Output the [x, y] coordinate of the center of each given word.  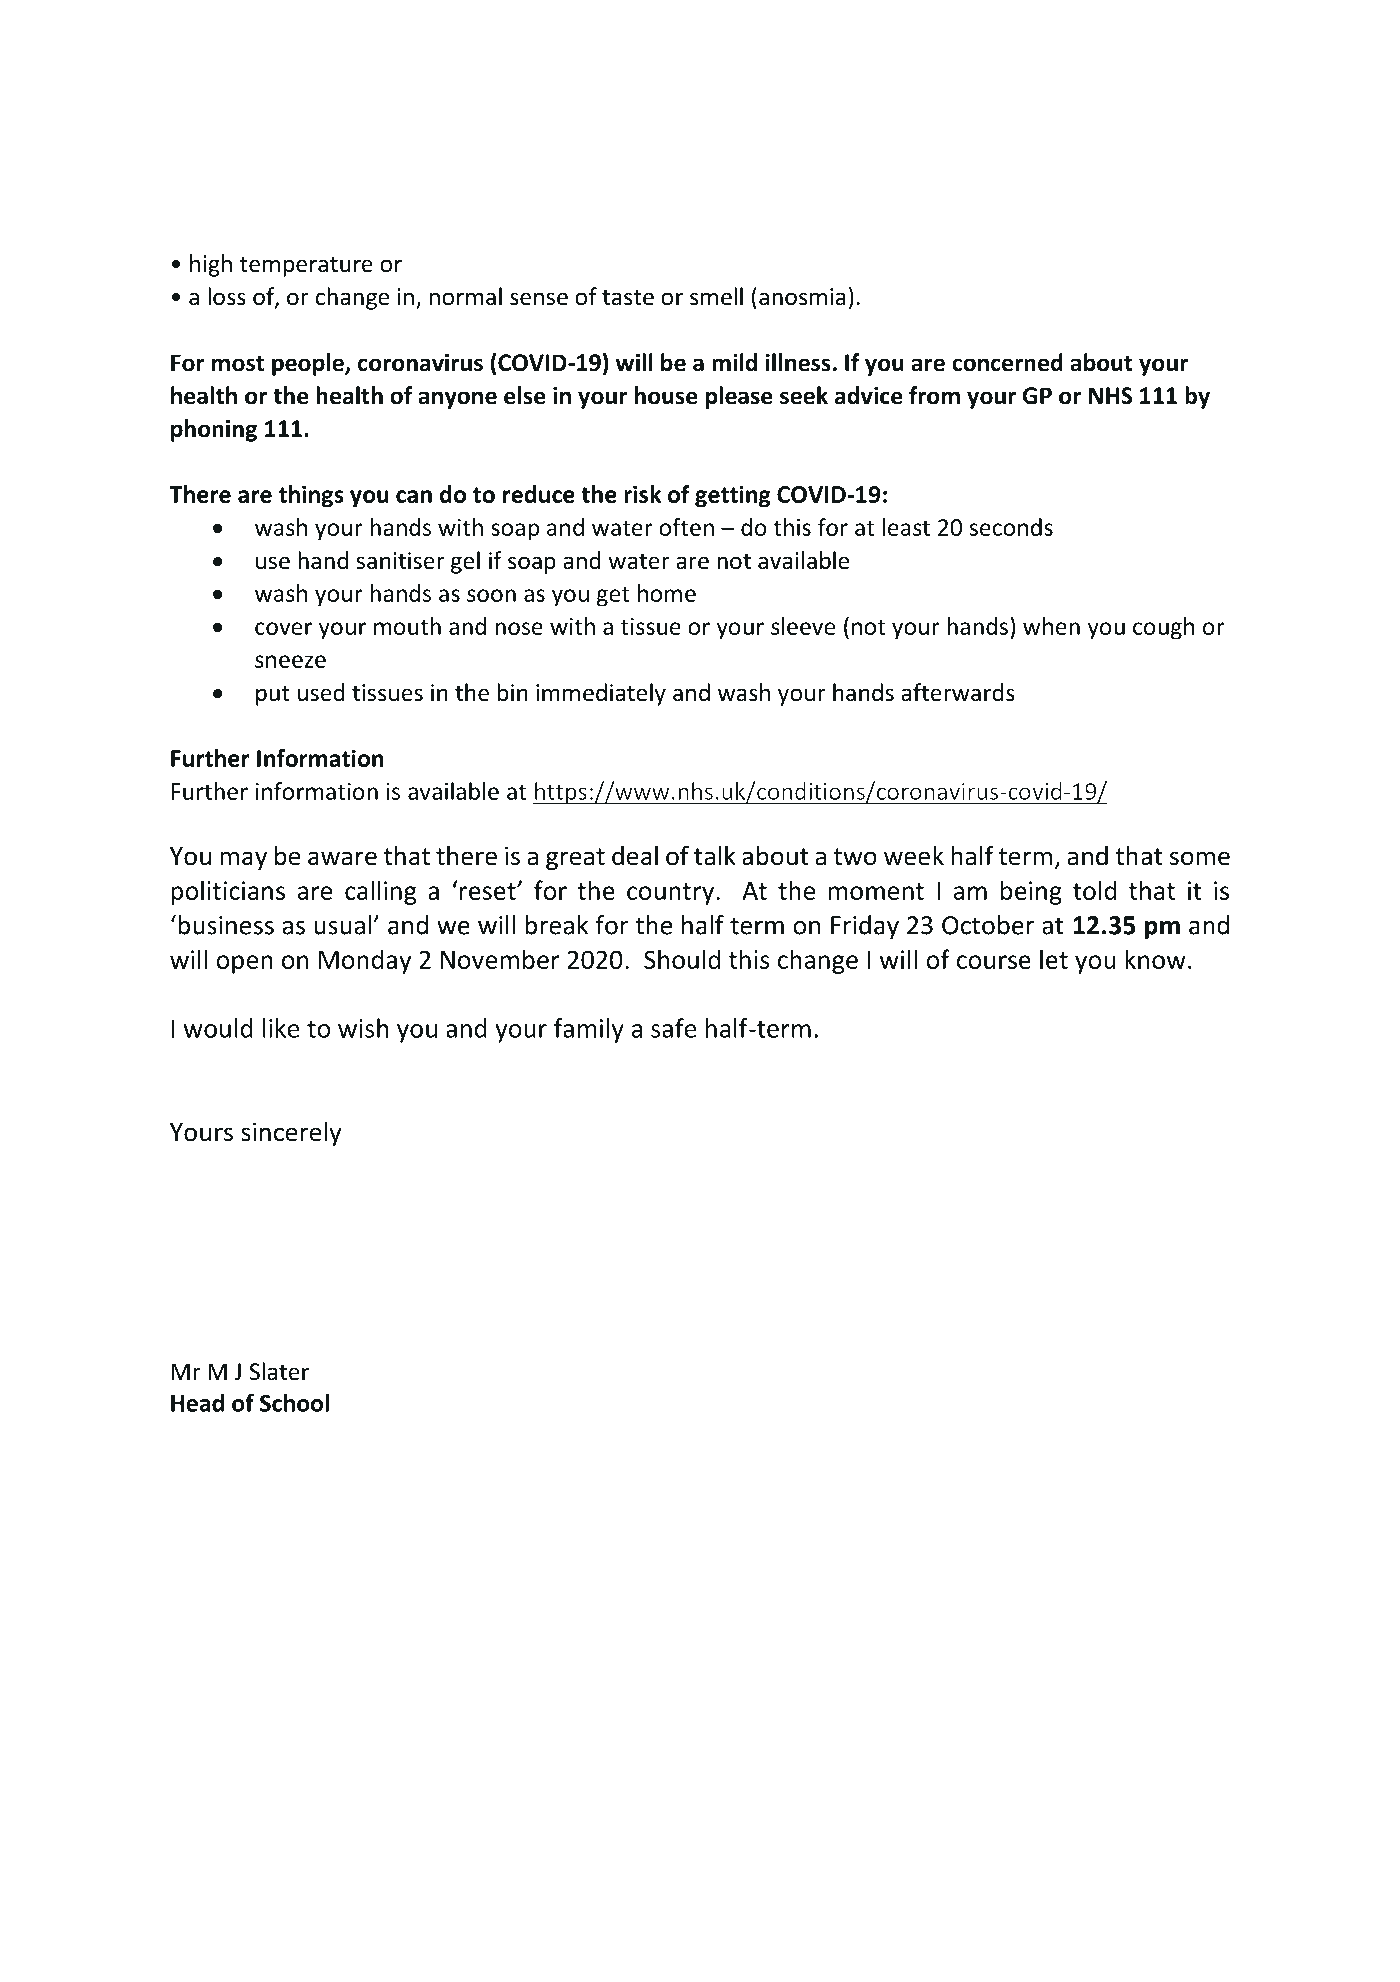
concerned [1007, 362]
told [1095, 890]
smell [716, 296]
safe [673, 1028]
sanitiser [400, 561]
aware [342, 858]
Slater [279, 1371]
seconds [1011, 527]
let [1054, 959]
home [667, 593]
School [294, 1403]
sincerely [291, 1133]
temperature [306, 267]
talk [715, 855]
